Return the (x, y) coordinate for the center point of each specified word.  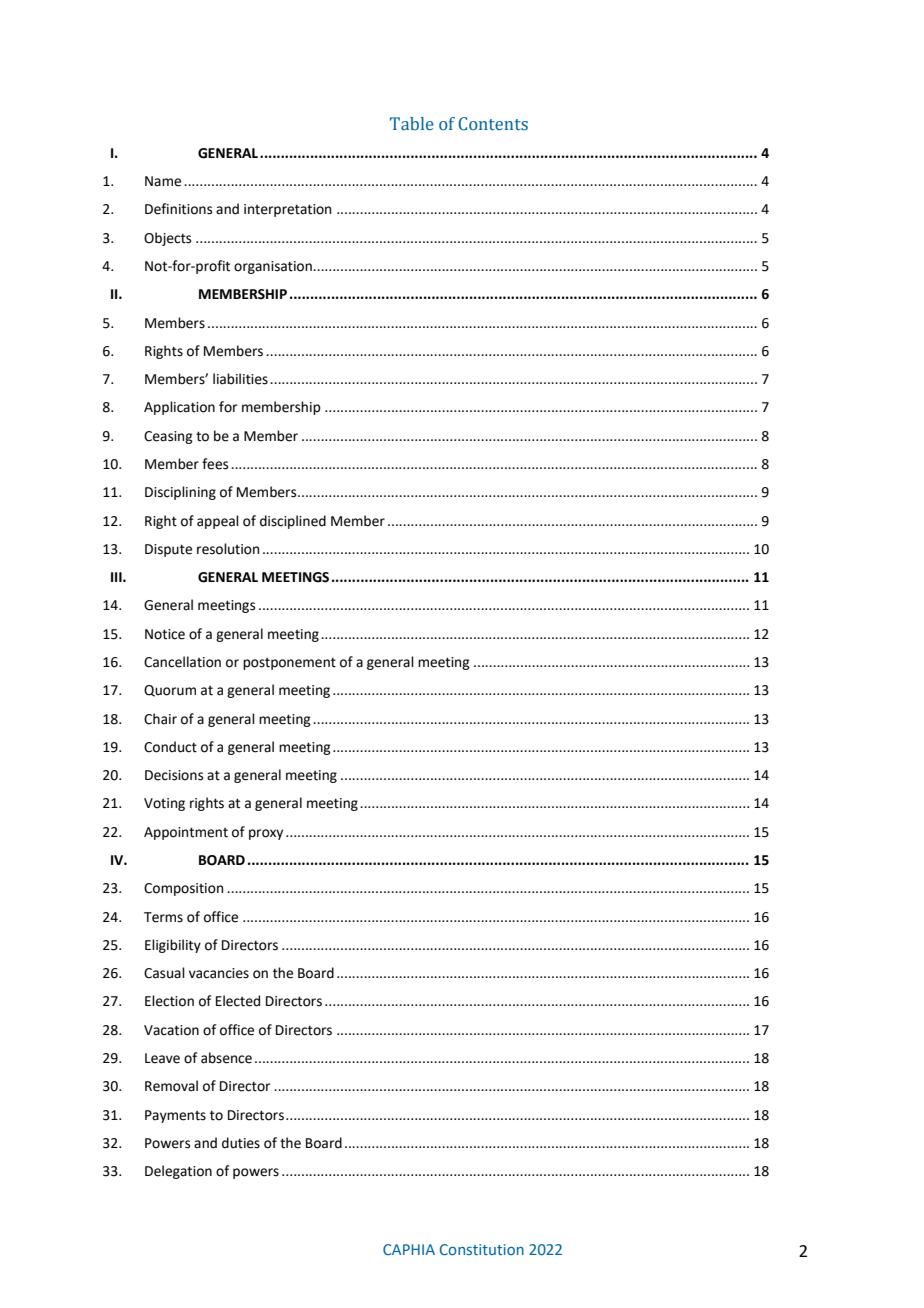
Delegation (178, 1172)
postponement (289, 663)
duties (241, 1143)
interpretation (287, 210)
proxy (266, 834)
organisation (274, 267)
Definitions (178, 209)
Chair (160, 719)
